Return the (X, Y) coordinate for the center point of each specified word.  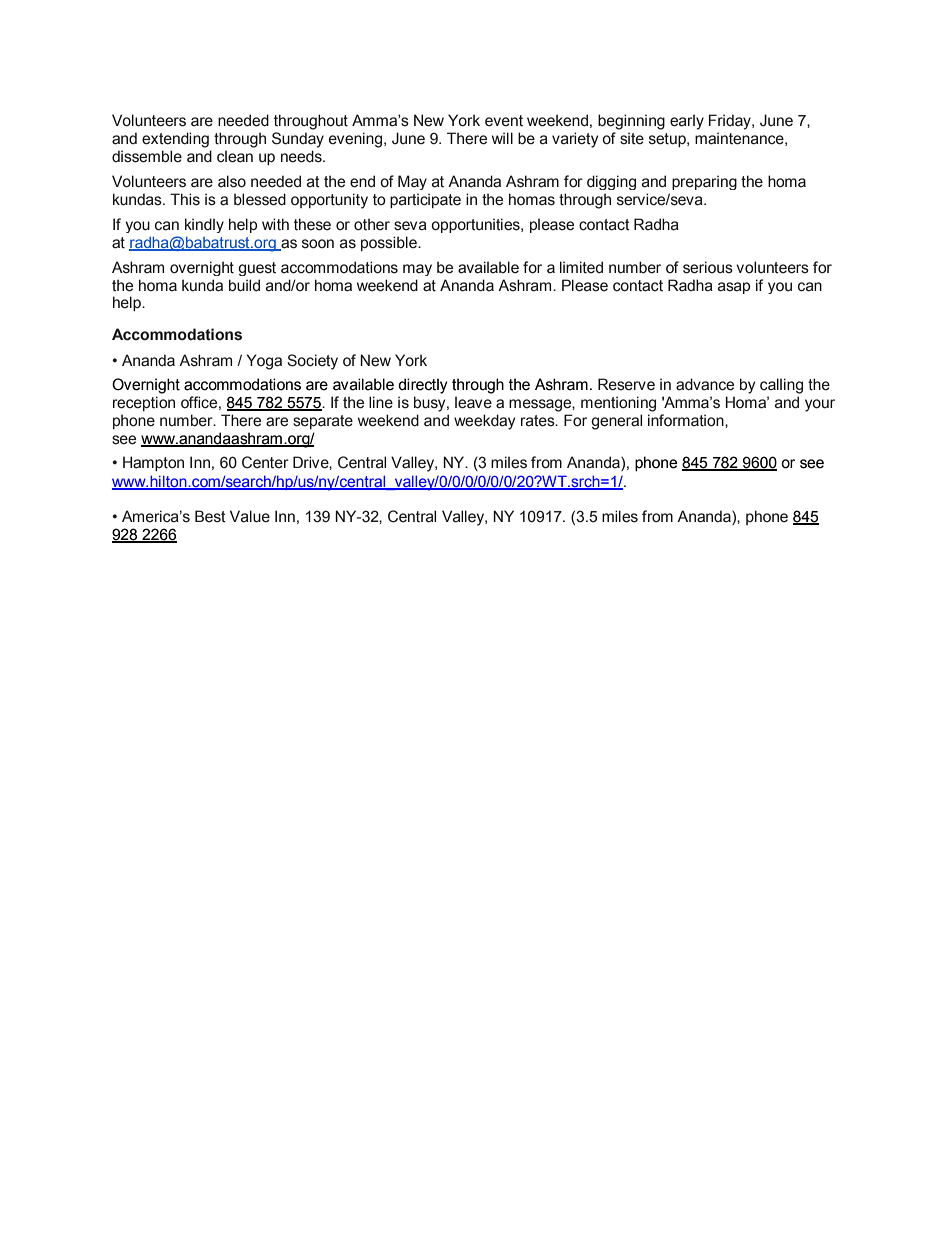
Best (210, 516)
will (502, 138)
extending (175, 140)
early (687, 122)
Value (250, 516)
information (687, 420)
